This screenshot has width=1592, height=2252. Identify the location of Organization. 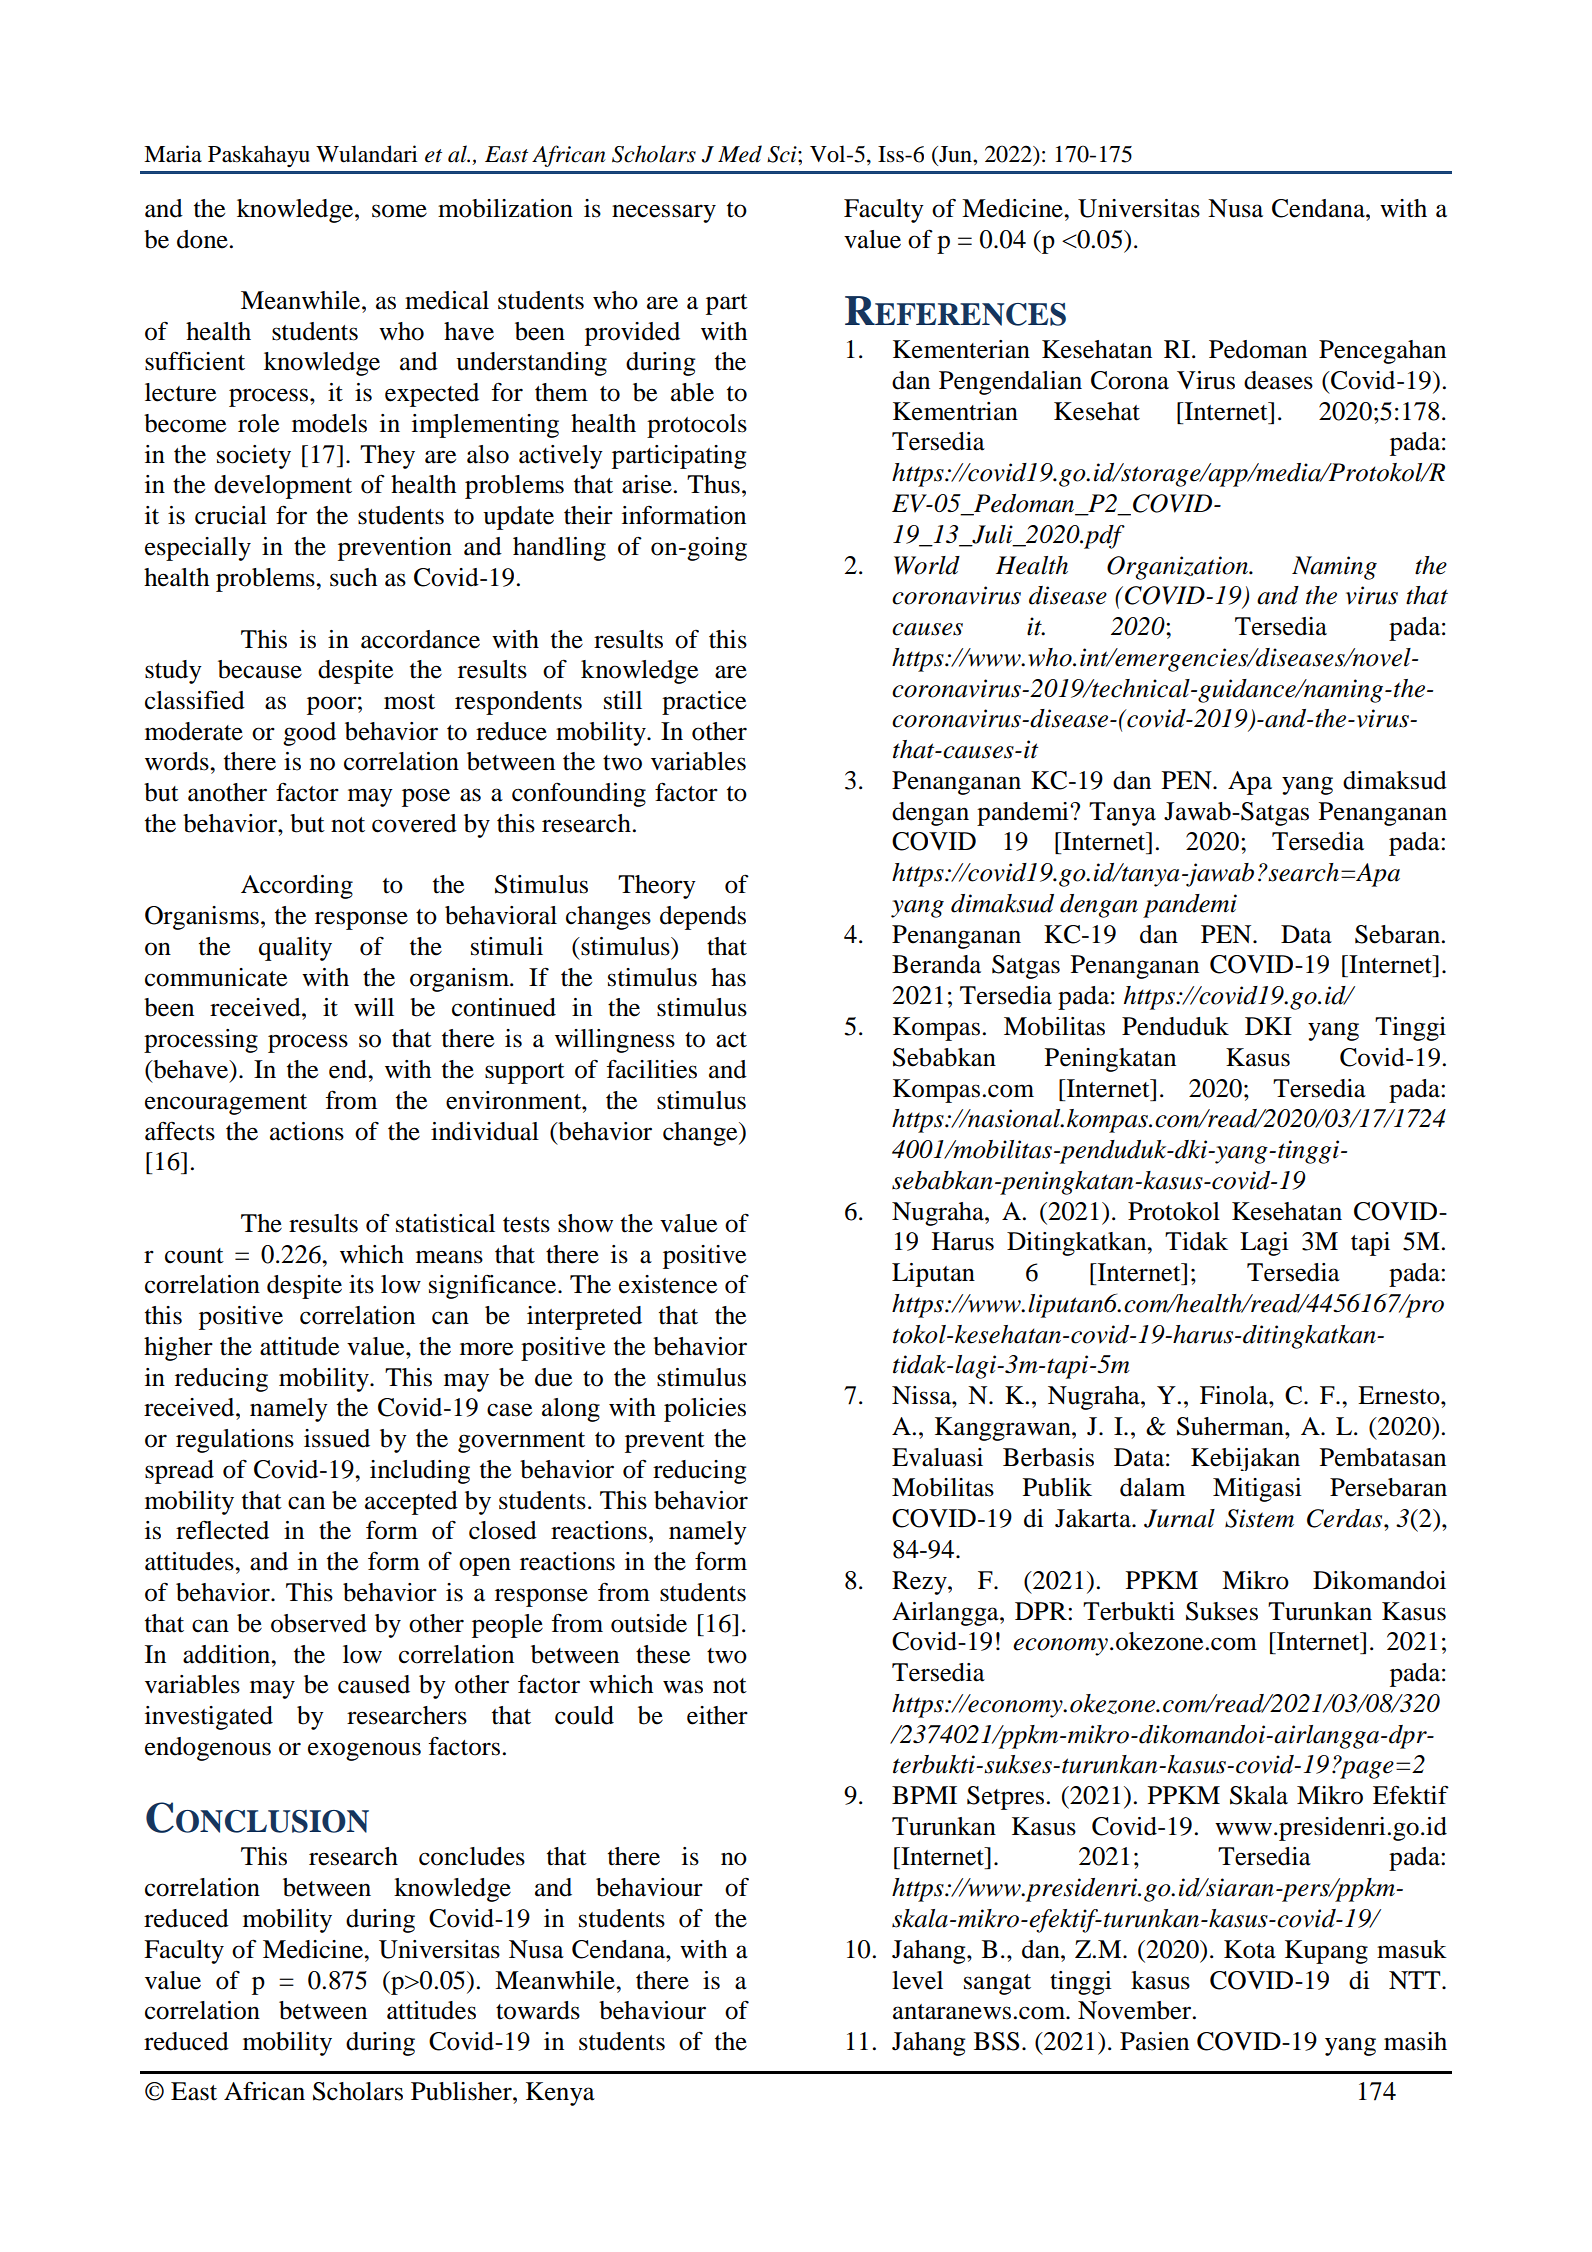
(1179, 568).
